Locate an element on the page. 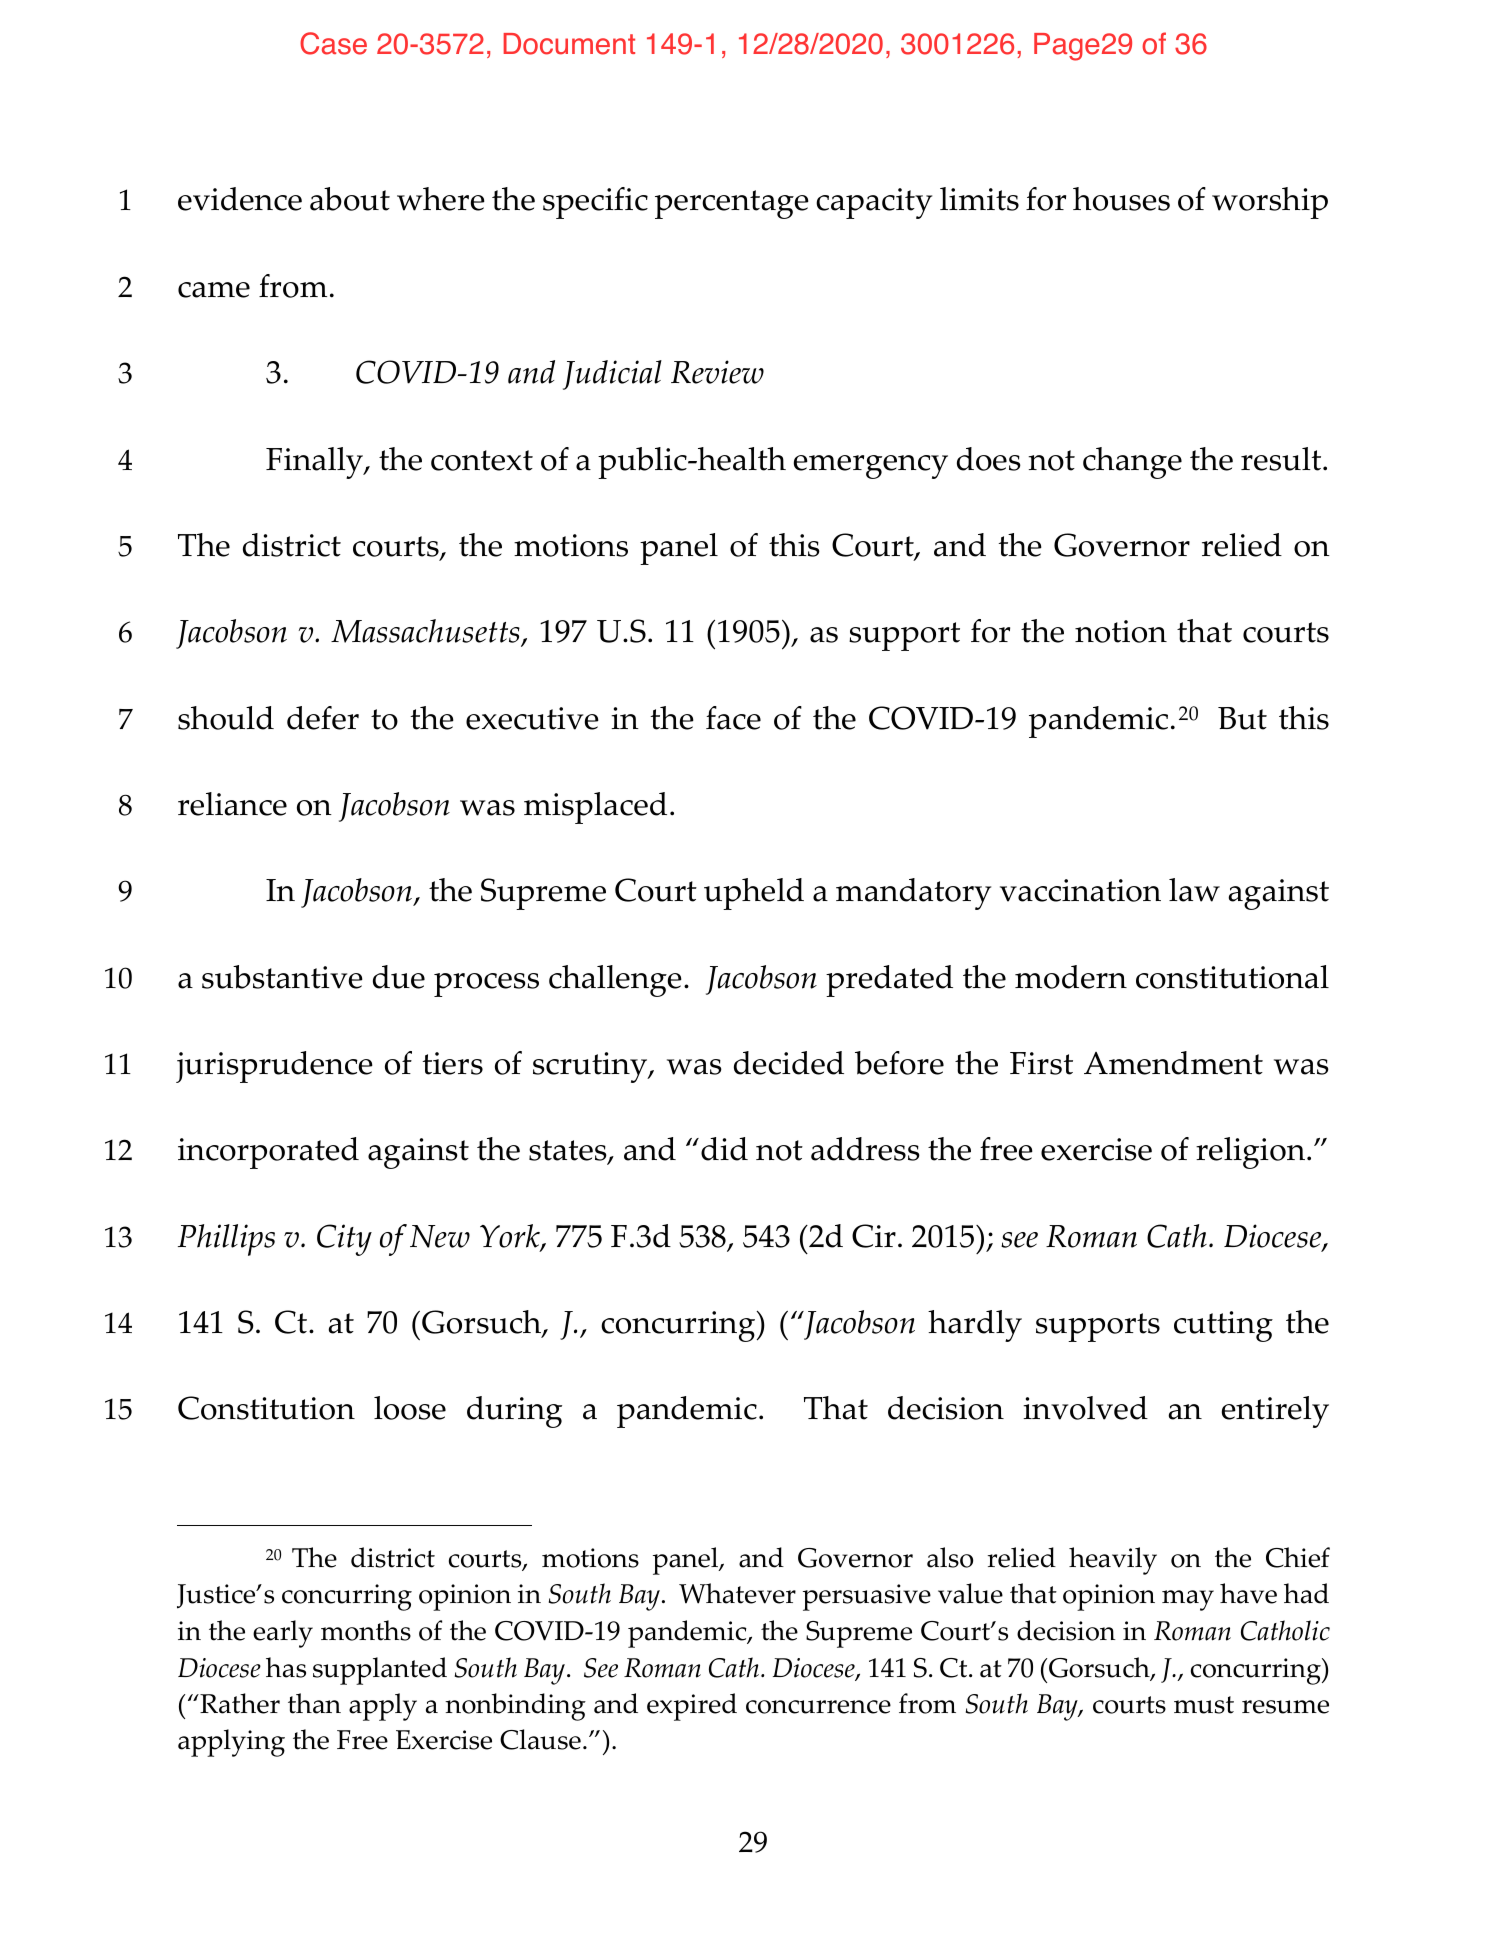 This image has width=1507, height=1950. houses is located at coordinates (1121, 199).
